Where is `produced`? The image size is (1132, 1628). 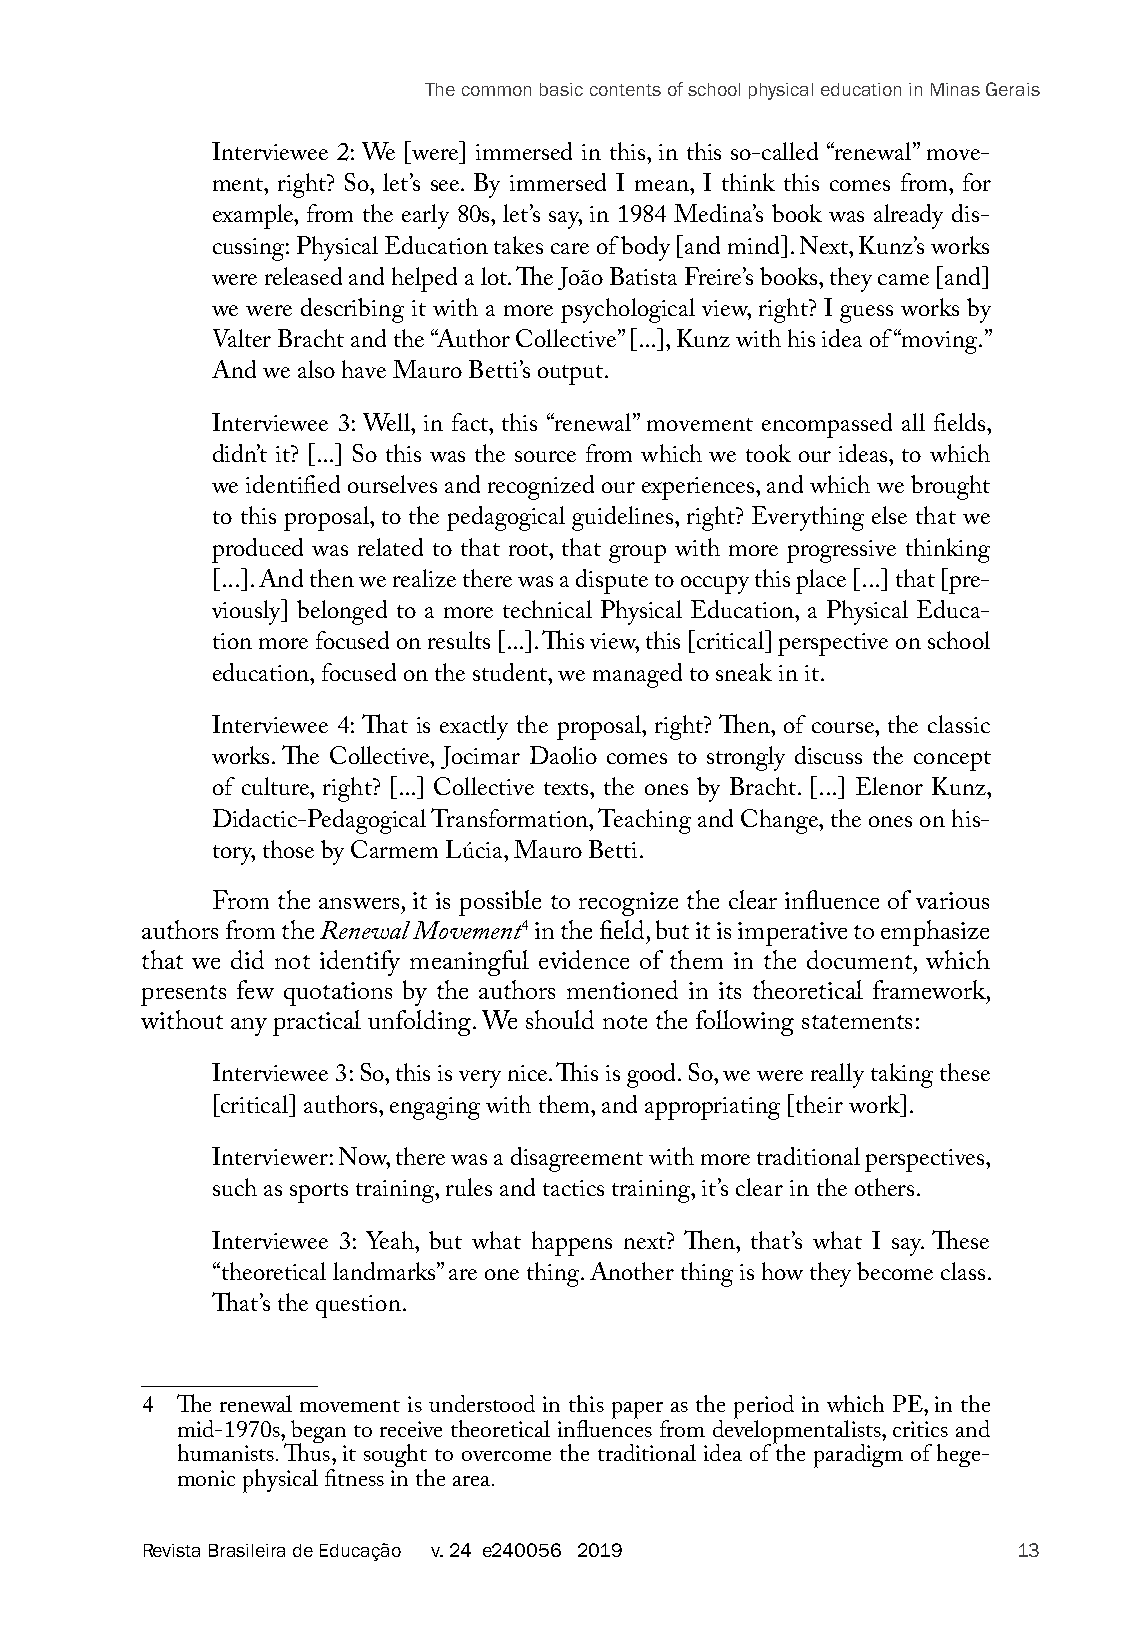
produced is located at coordinates (257, 550).
